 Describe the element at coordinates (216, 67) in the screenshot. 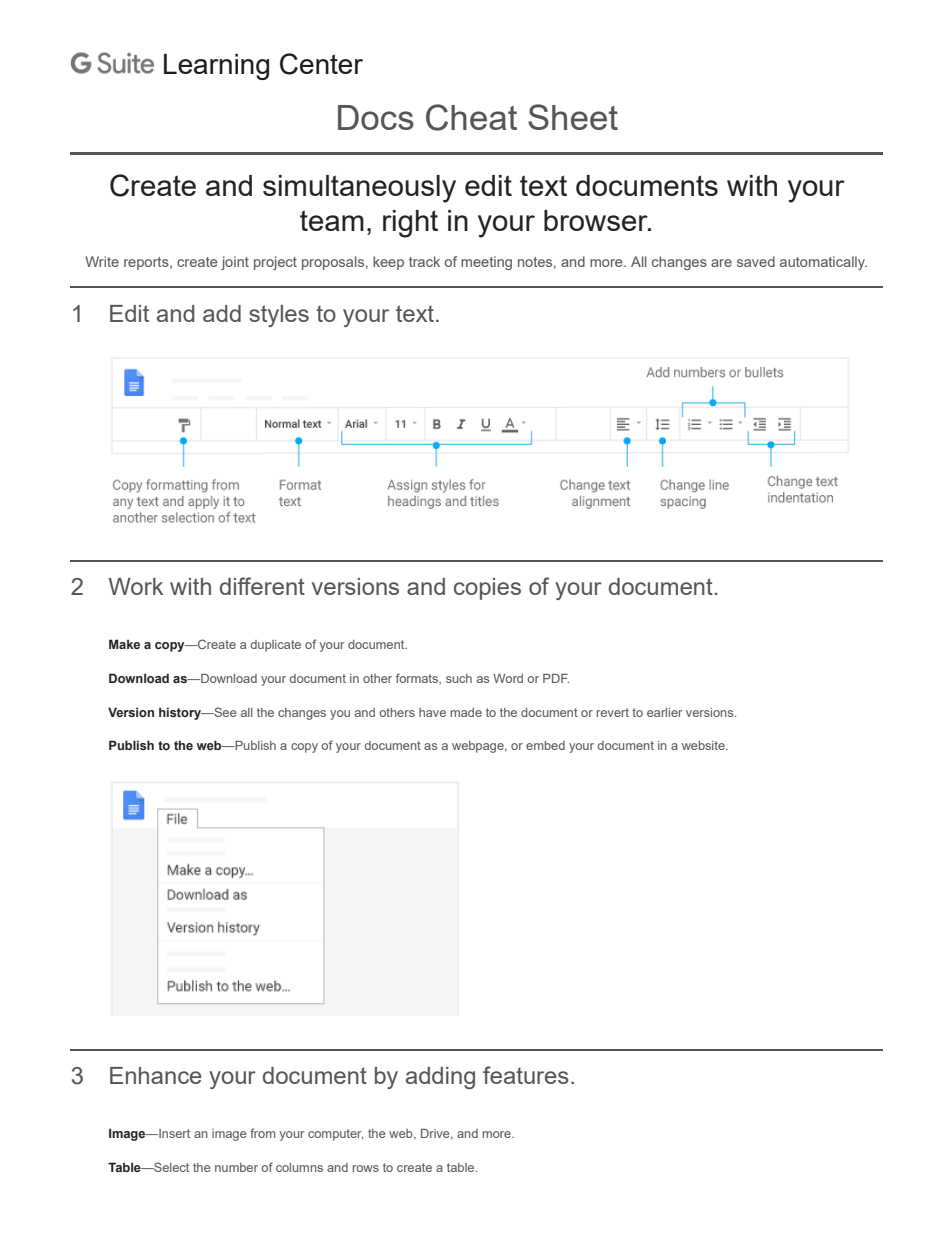

I see `Learning` at that location.
